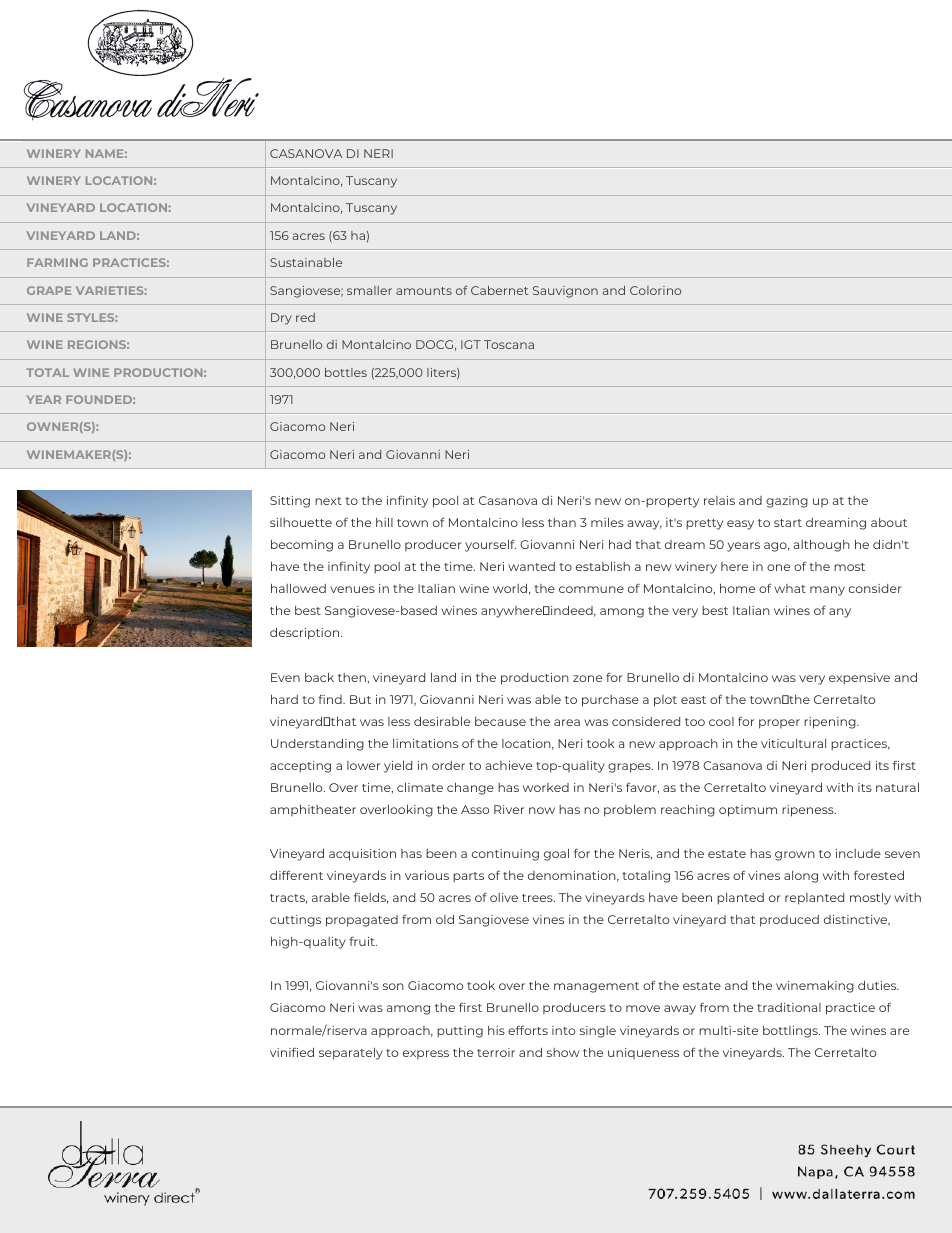 The width and height of the document is (952, 1233). What do you see at coordinates (460, 1032) in the document?
I see `putting` at bounding box center [460, 1032].
